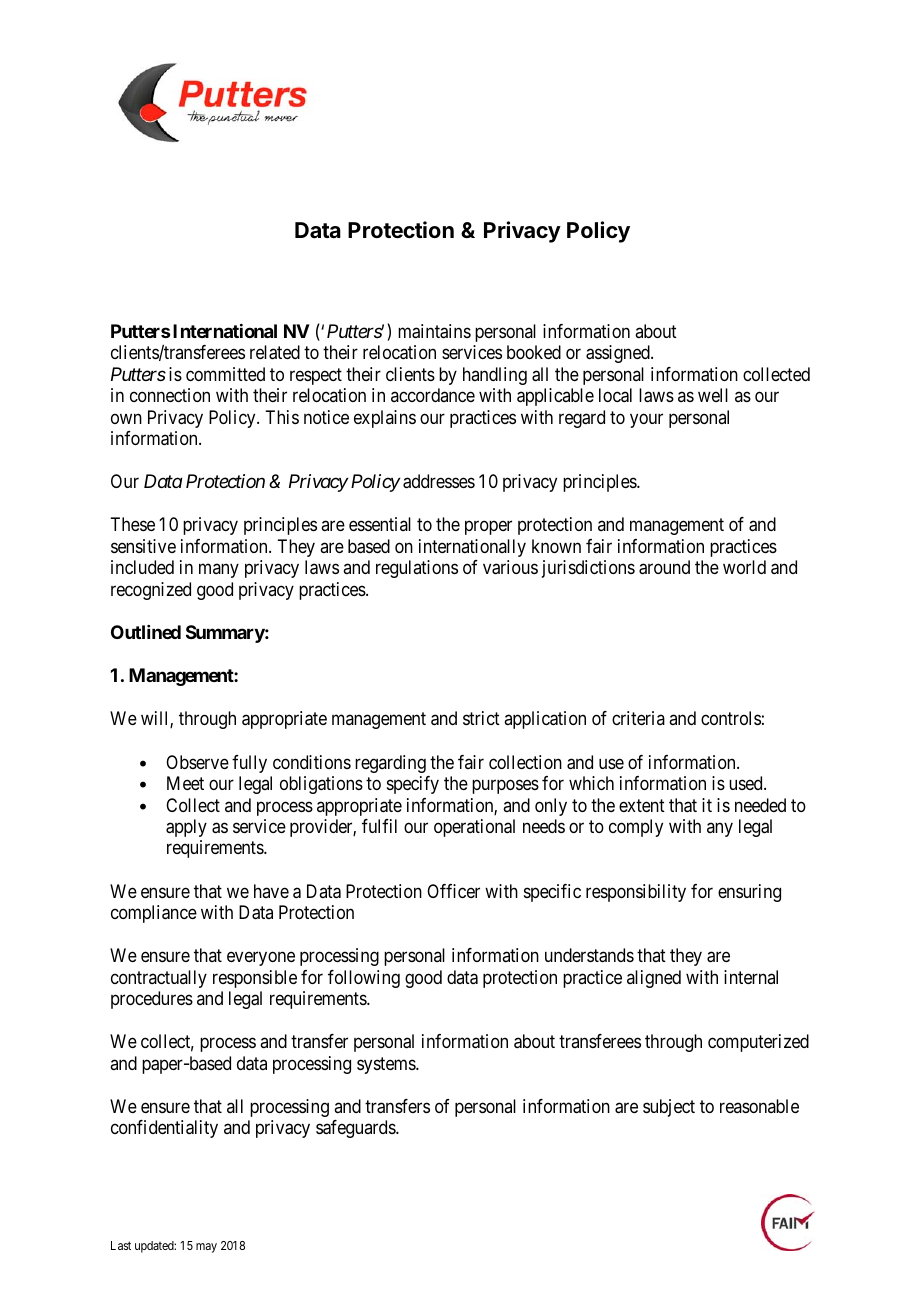 The width and height of the screenshot is (924, 1308). I want to click on maintains, so click(434, 331).
